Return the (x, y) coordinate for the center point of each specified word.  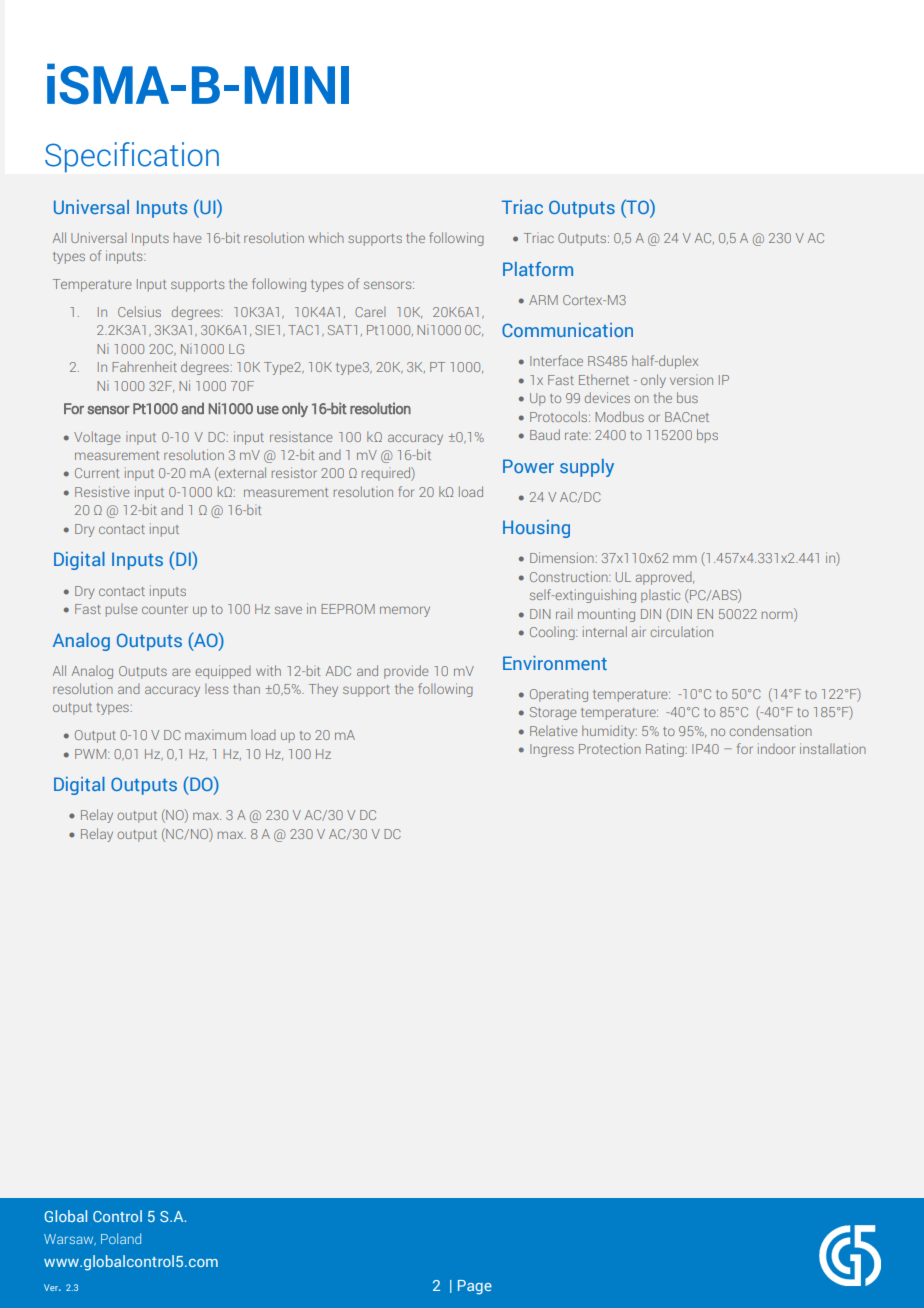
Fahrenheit (144, 366)
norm (777, 615)
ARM (543, 300)
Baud (545, 434)
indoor (776, 748)
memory (405, 611)
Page (475, 1287)
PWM (92, 754)
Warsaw (70, 1240)
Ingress (552, 750)
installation (833, 748)
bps (707, 436)
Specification (132, 157)
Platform (538, 269)
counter (165, 609)
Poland (121, 1238)
